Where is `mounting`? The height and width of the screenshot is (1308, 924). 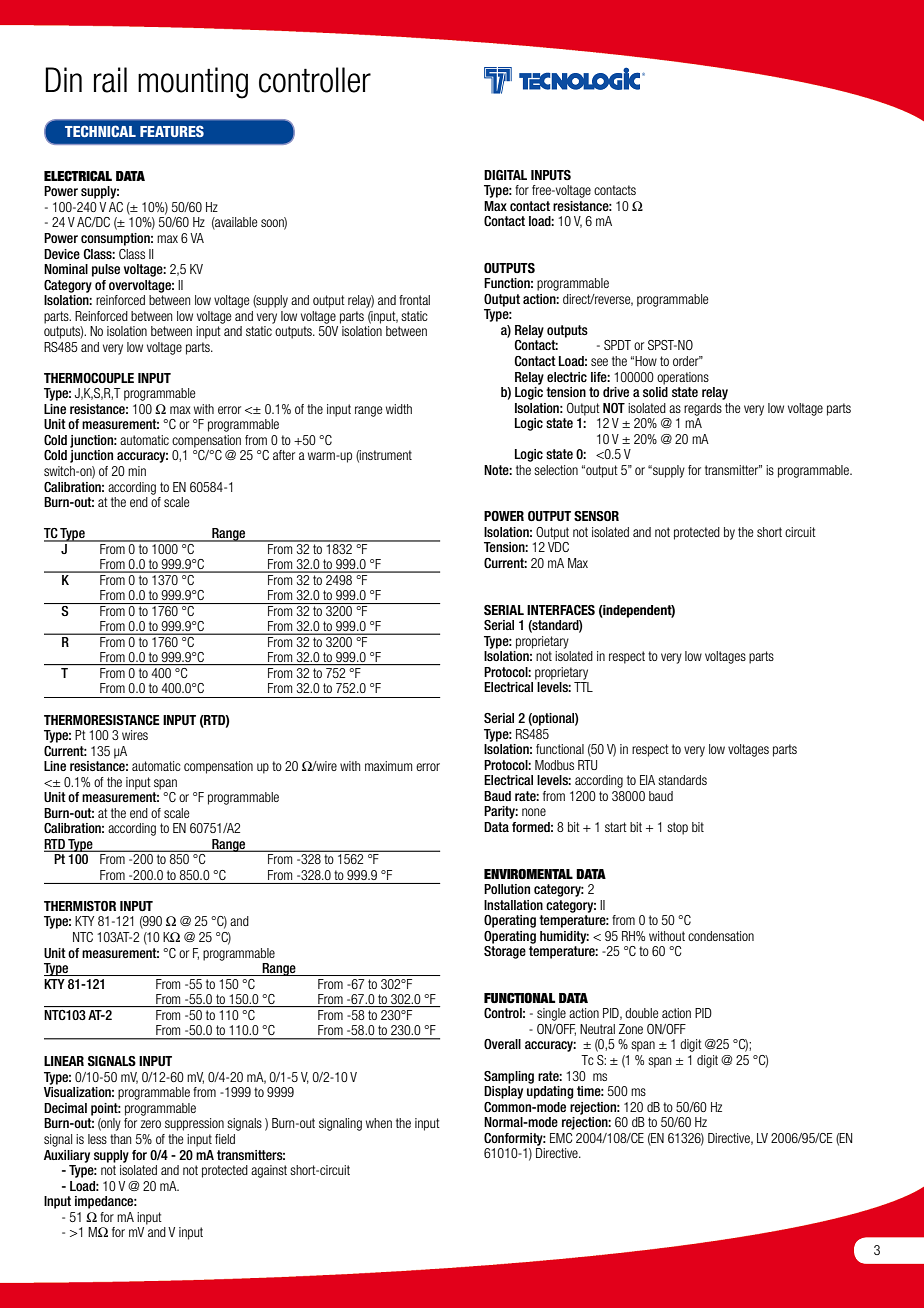
mounting is located at coordinates (193, 83).
